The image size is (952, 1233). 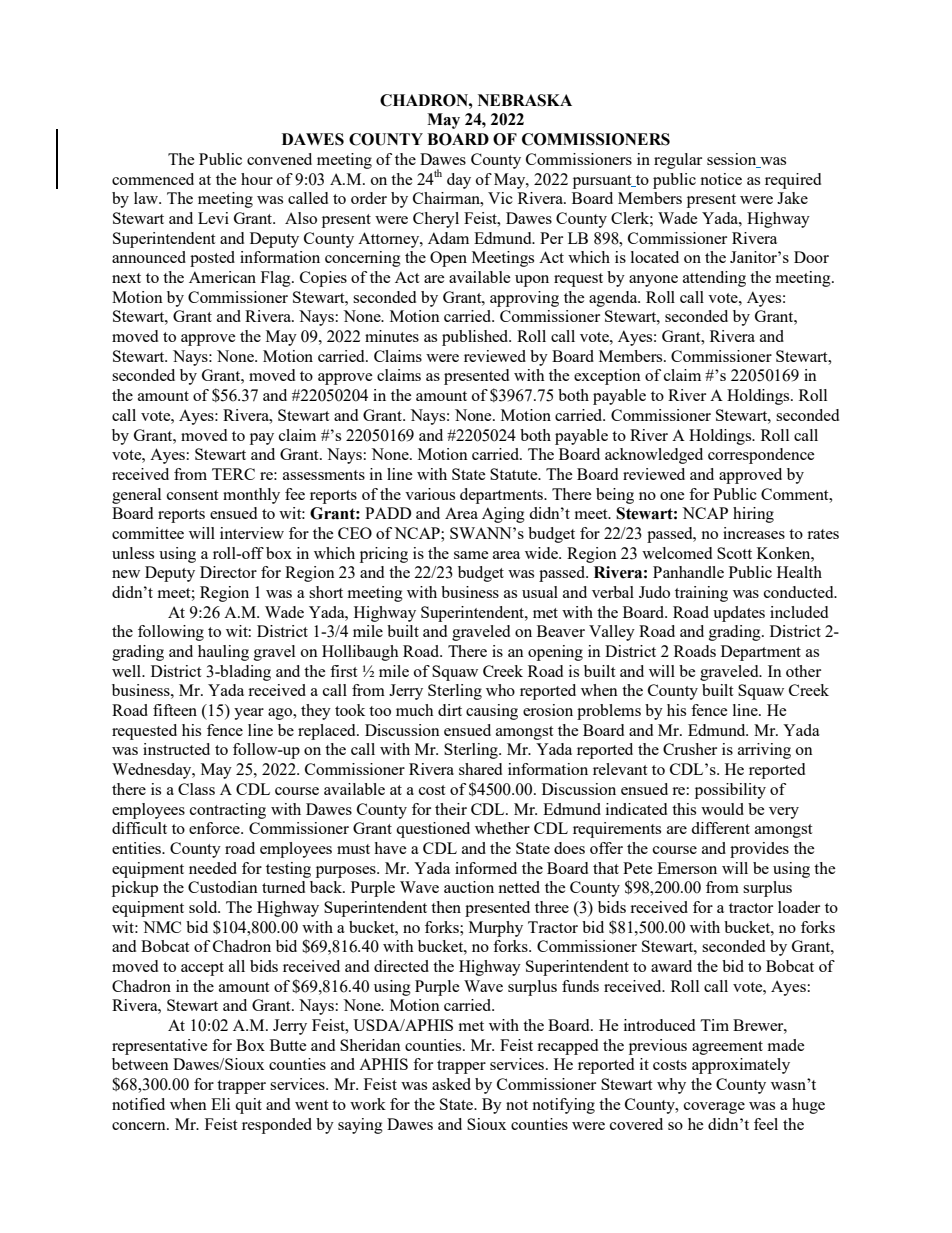 I want to click on usual, so click(x=540, y=592).
